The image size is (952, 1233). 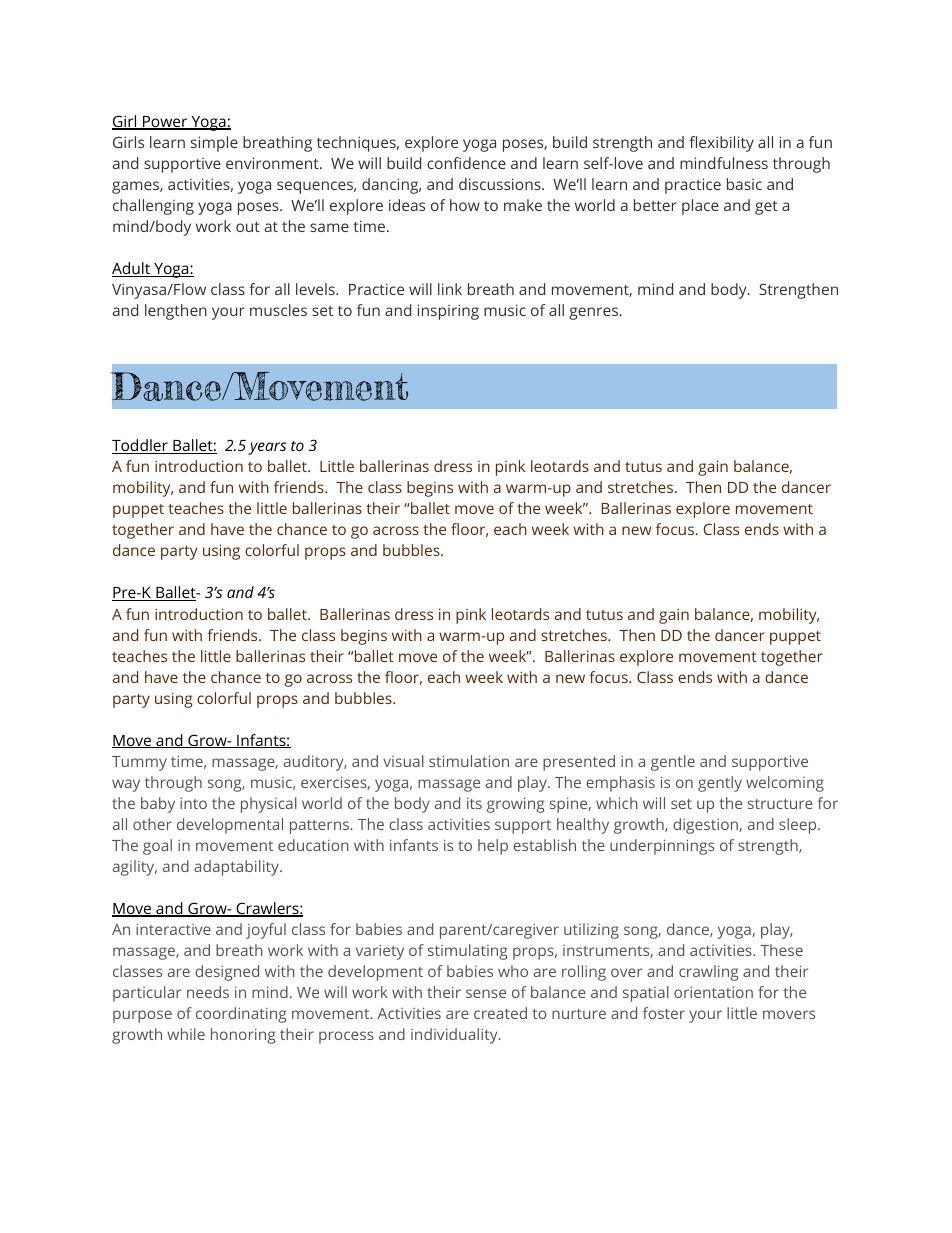 What do you see at coordinates (267, 448) in the document?
I see `years` at bounding box center [267, 448].
